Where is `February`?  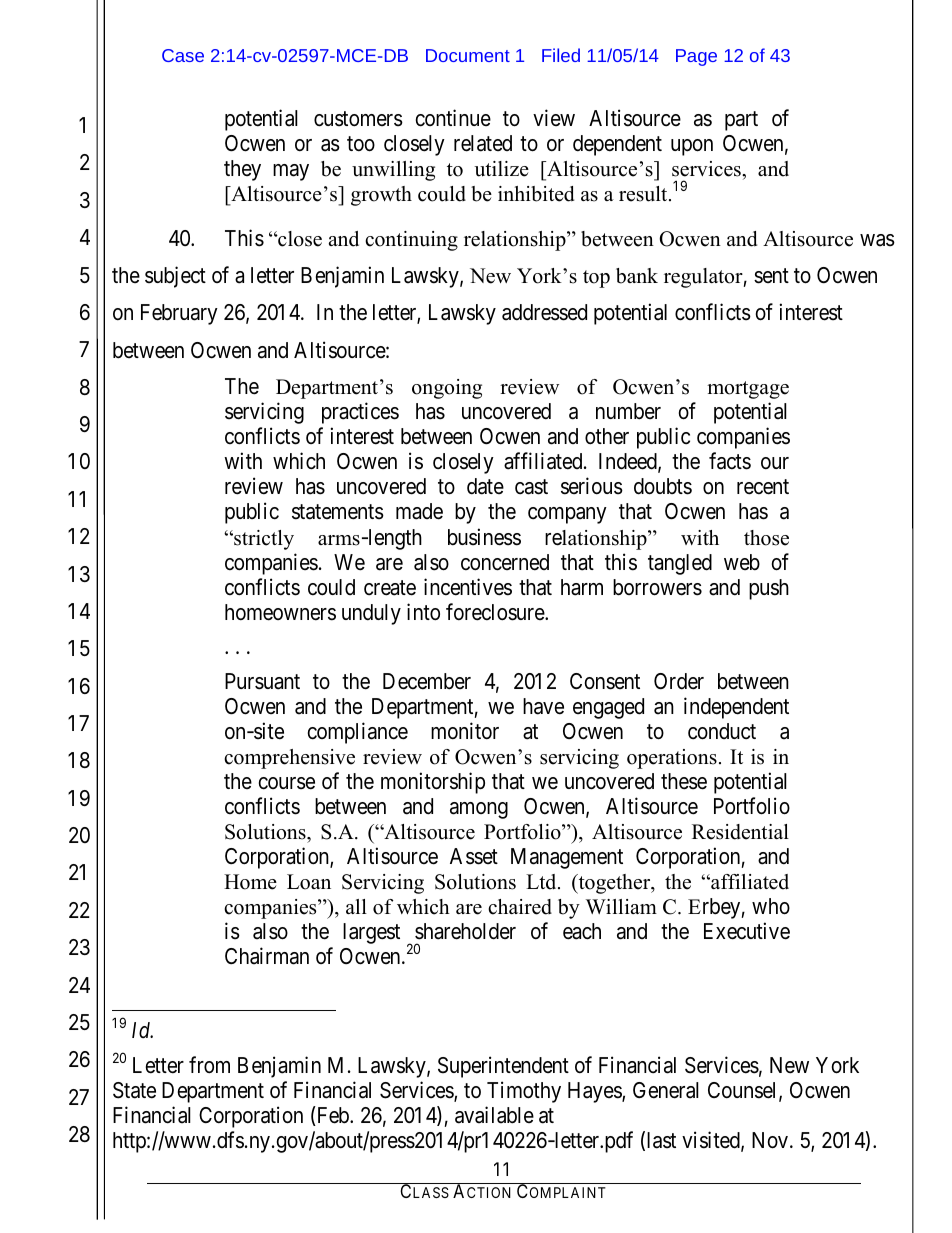 February is located at coordinates (179, 314).
